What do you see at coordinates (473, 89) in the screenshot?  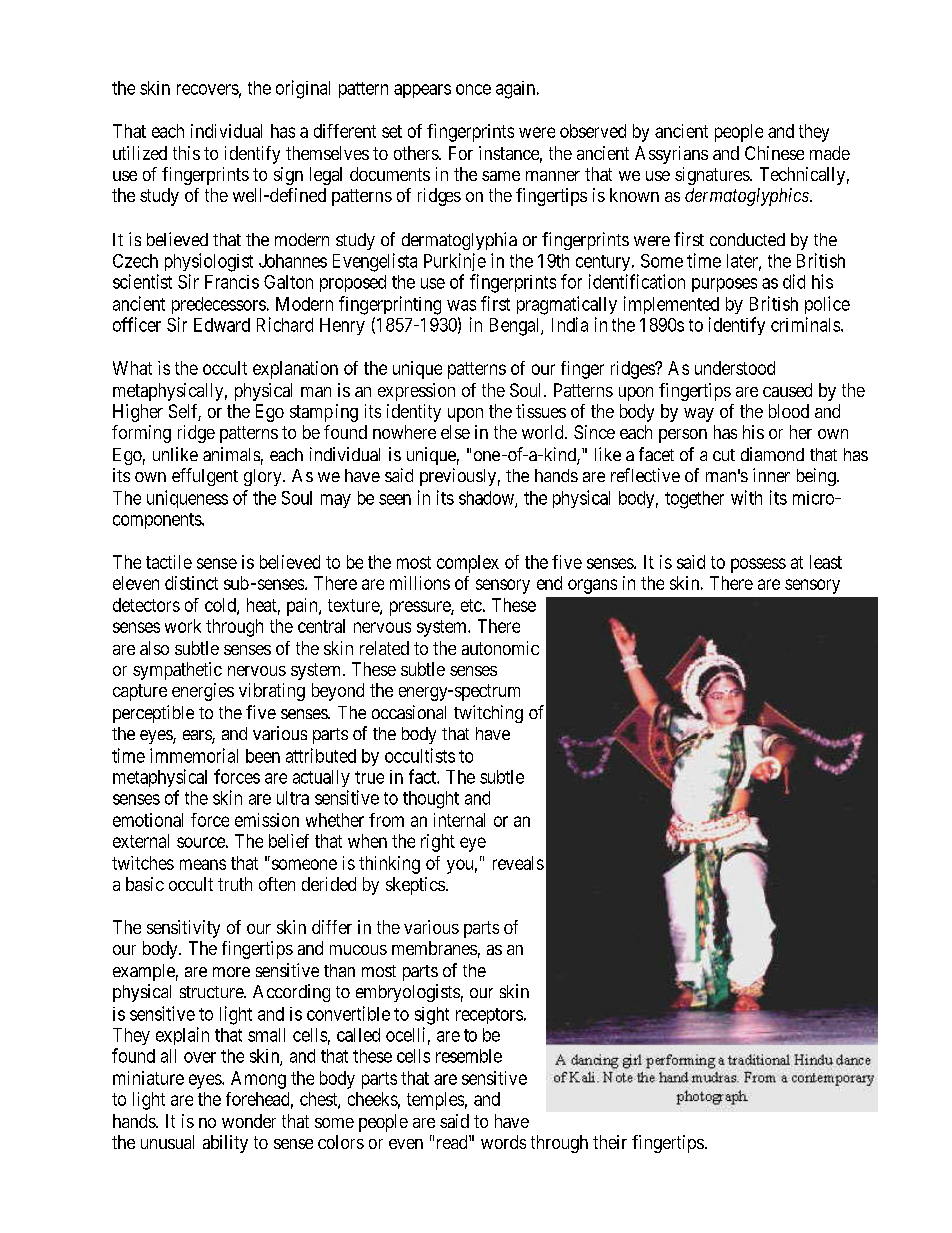 I see `once` at bounding box center [473, 89].
